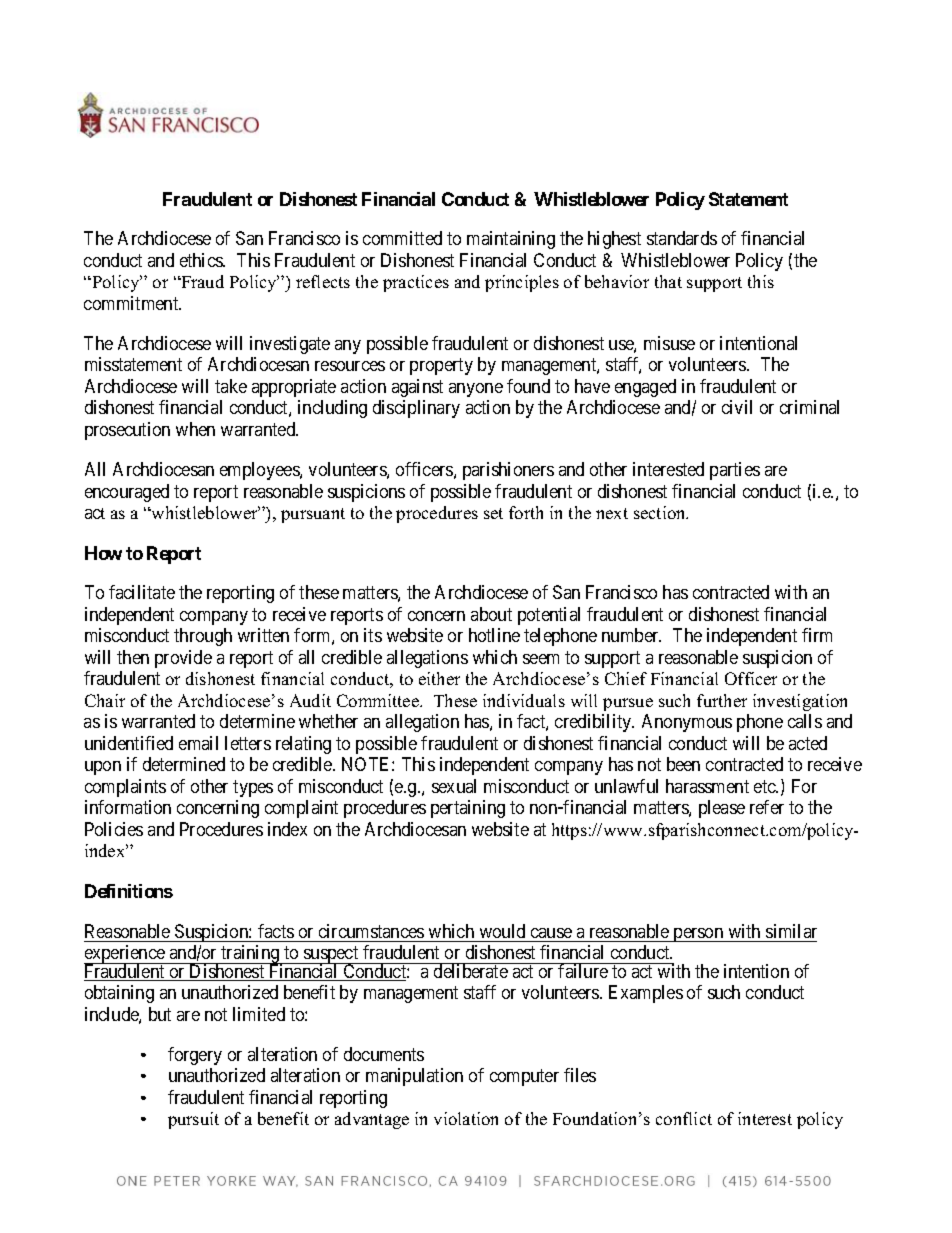 The image size is (952, 1233). I want to click on disciplinary, so click(416, 409).
